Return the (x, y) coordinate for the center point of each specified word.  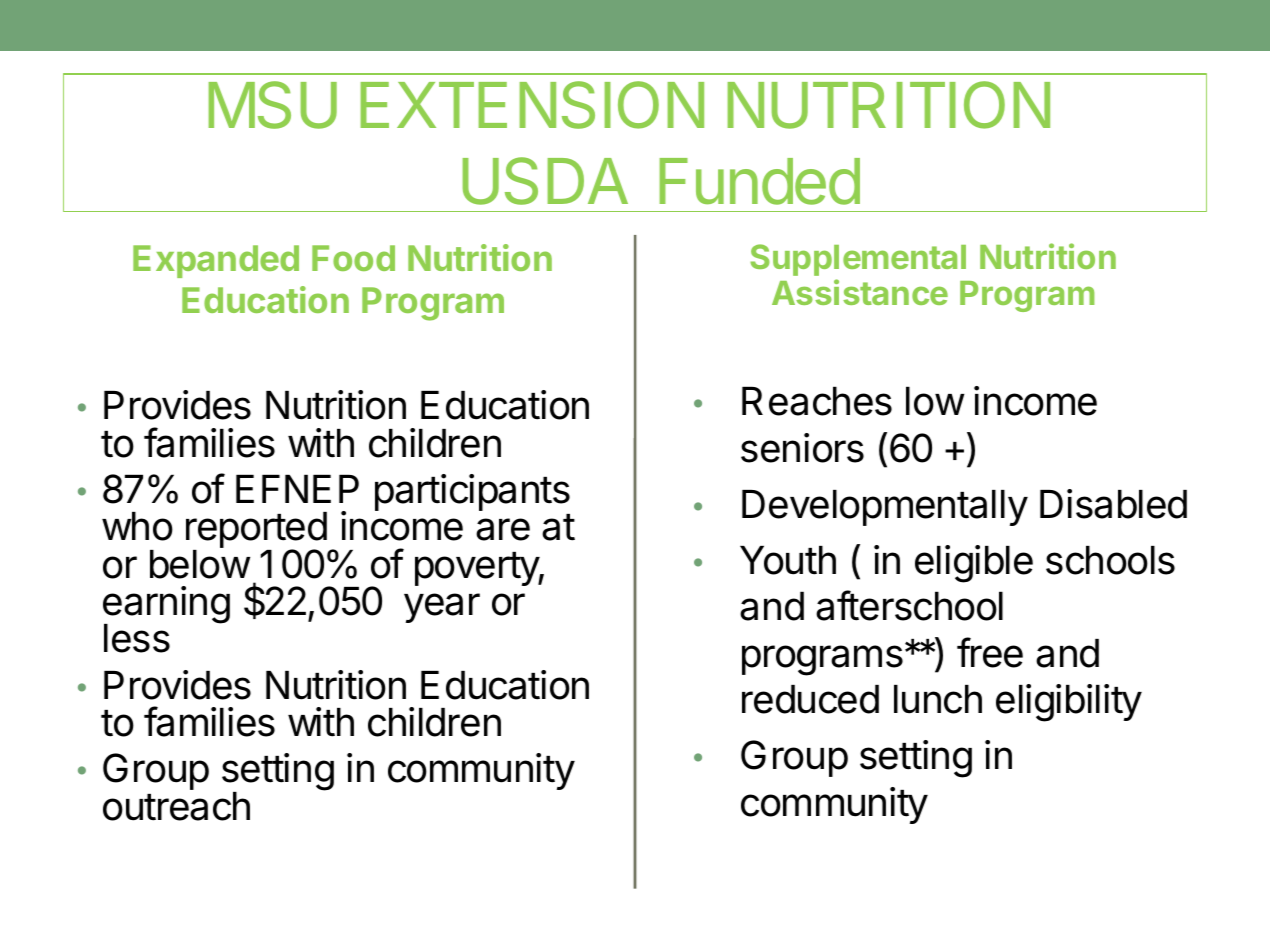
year (442, 608)
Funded (760, 181)
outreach (176, 806)
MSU (273, 105)
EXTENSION (532, 105)
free (990, 652)
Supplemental (858, 260)
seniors (802, 448)
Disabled (1113, 504)
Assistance (860, 292)
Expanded (216, 261)
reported (256, 531)
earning (166, 606)
